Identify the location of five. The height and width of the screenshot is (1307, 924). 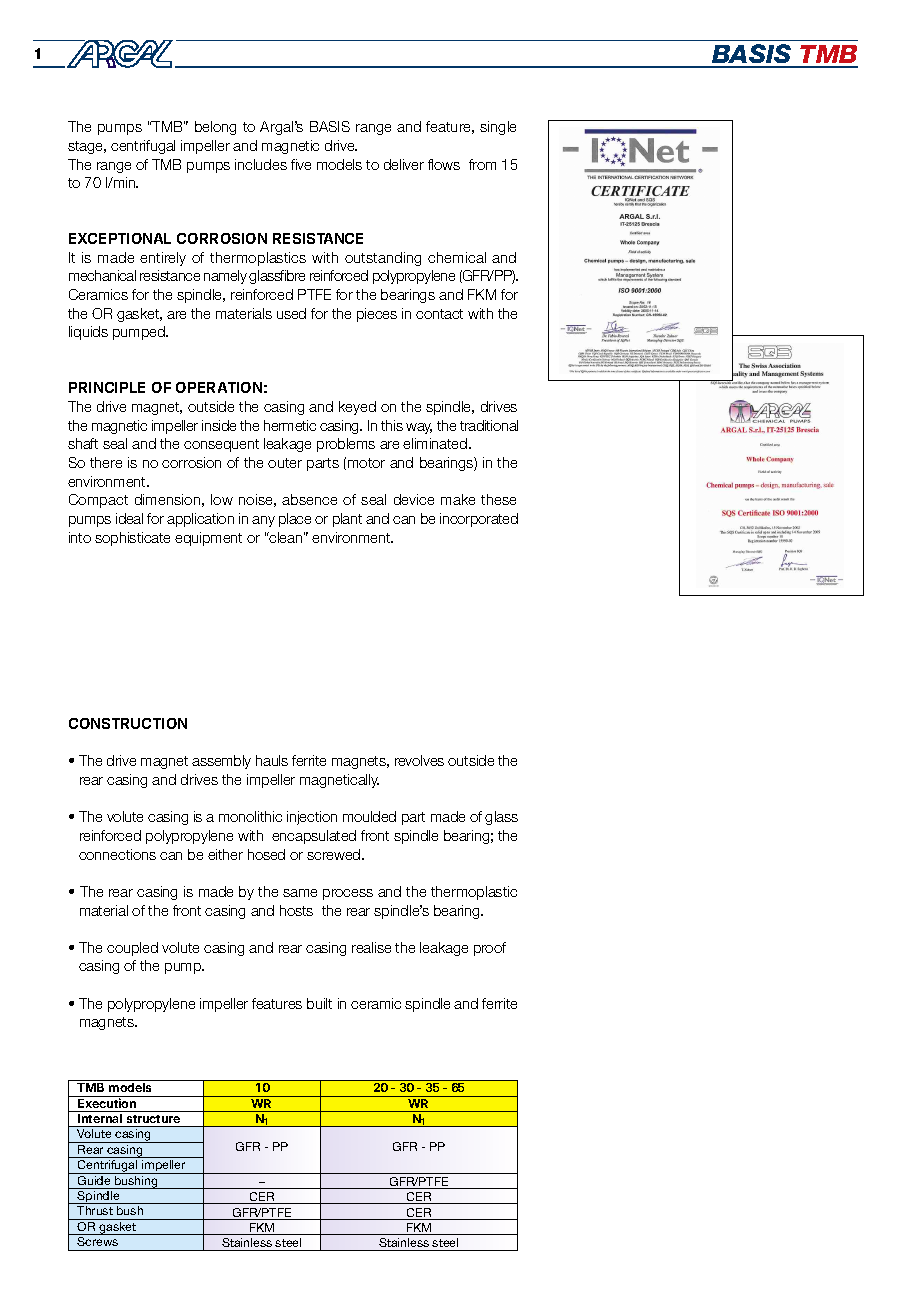
(301, 164).
